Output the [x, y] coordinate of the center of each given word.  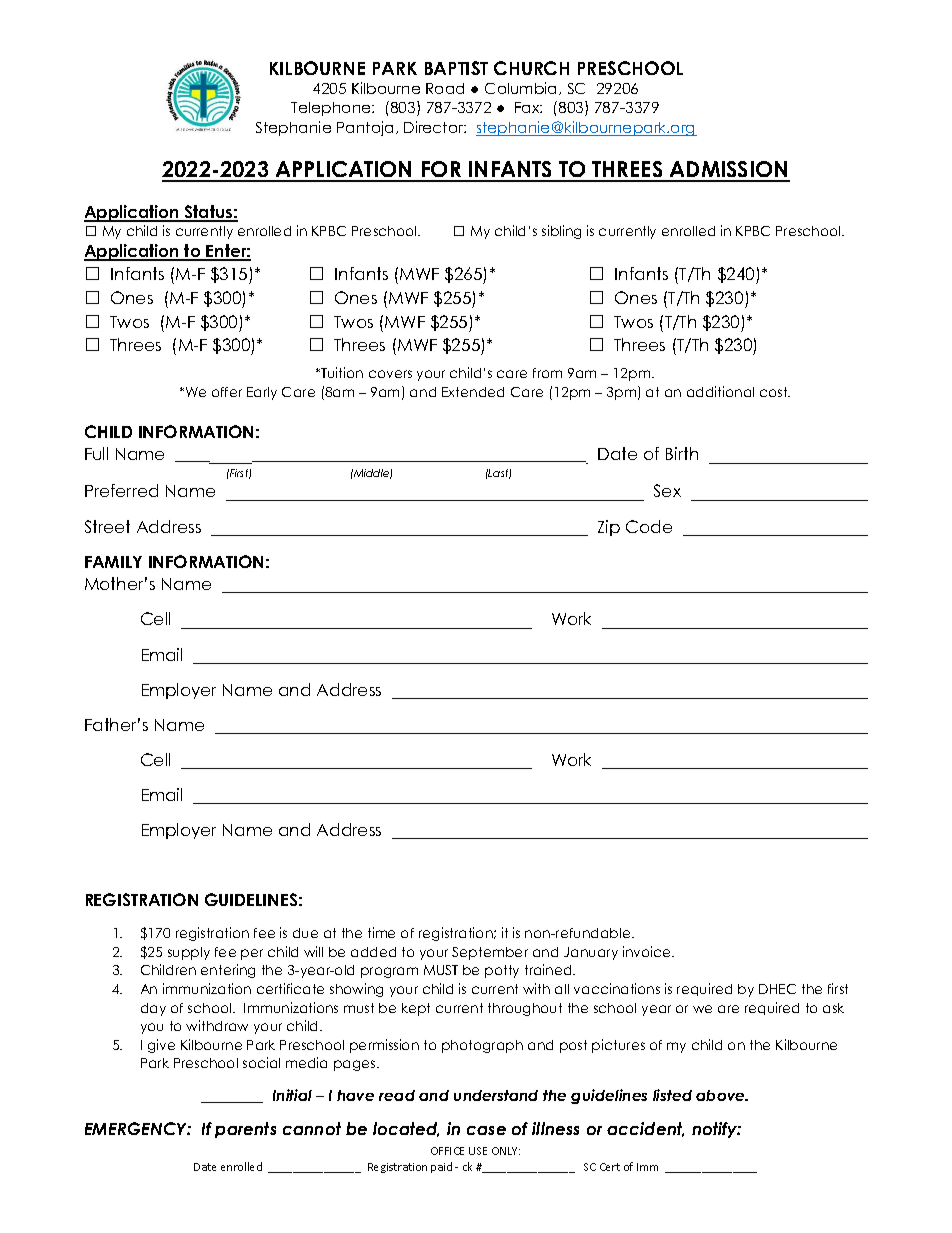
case [486, 1130]
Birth [682, 453]
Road [445, 88]
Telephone [332, 109]
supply [189, 953]
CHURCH [531, 68]
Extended [473, 392]
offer [227, 392]
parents [245, 1130]
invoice [648, 951]
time [381, 932]
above [721, 1095]
